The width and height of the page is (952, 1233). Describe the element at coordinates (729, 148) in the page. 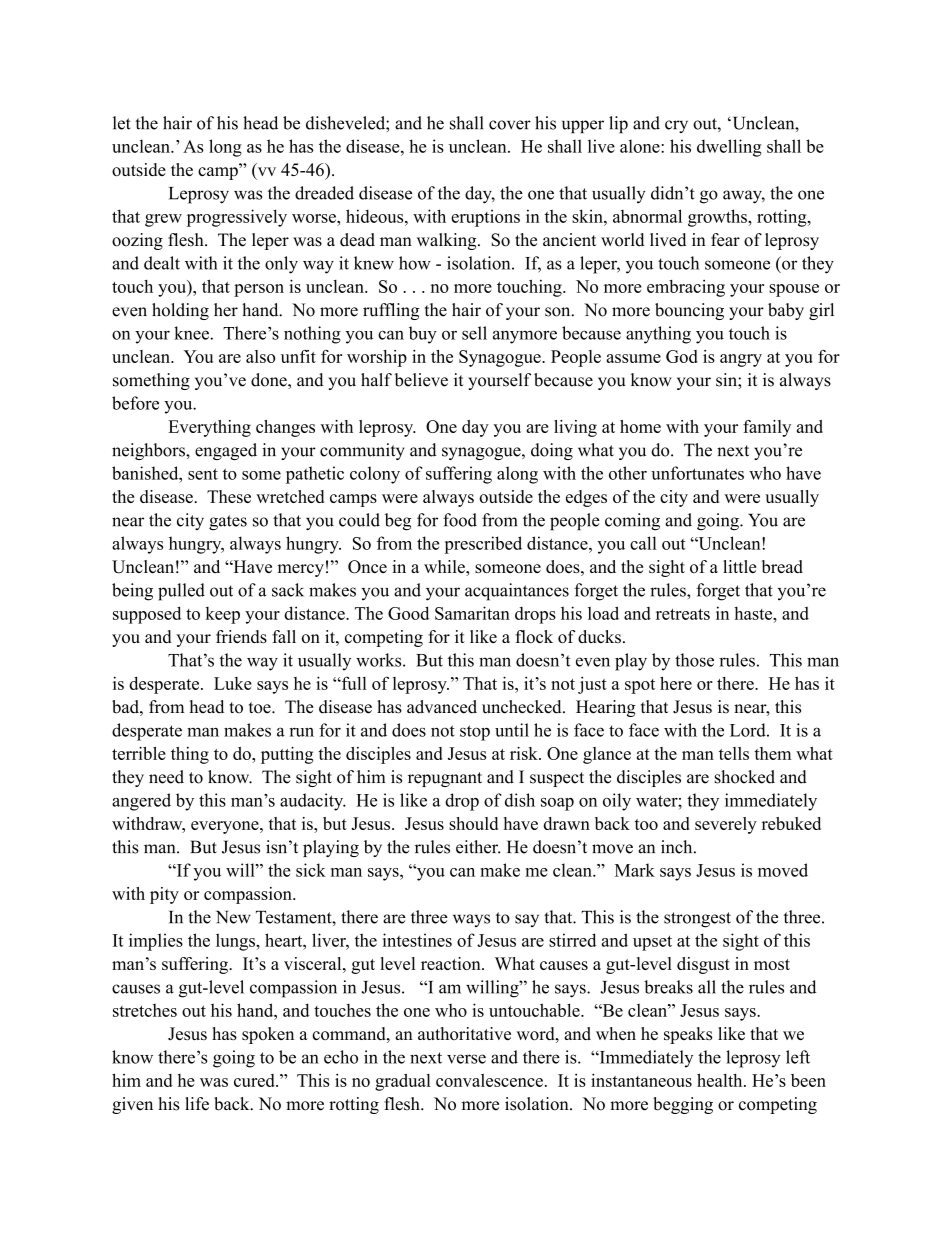

I see `dwelling` at that location.
